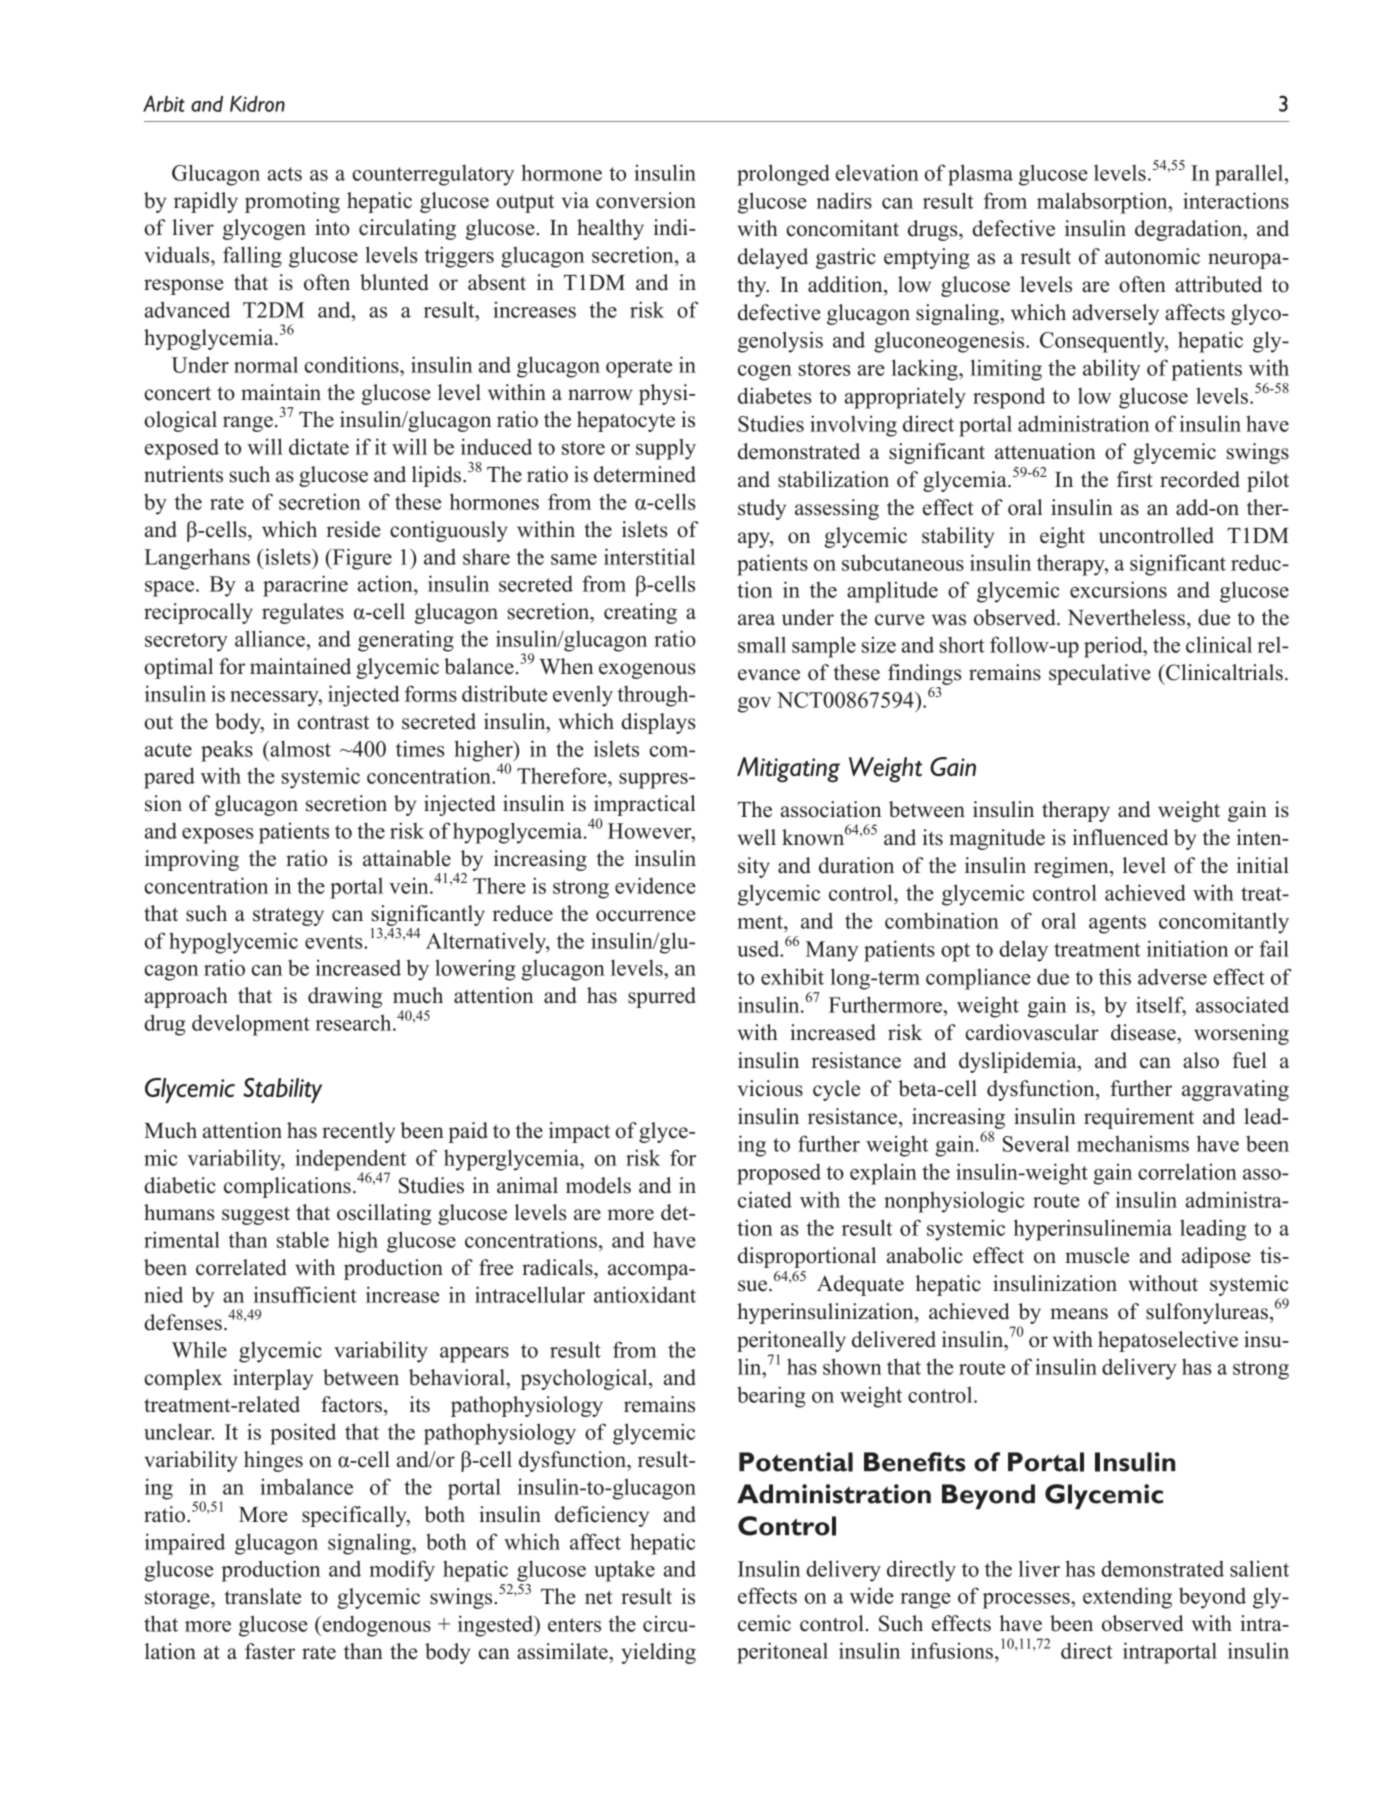 This page has height=1810, width=1399. Describe the element at coordinates (610, 229) in the page. I see `healthy` at that location.
